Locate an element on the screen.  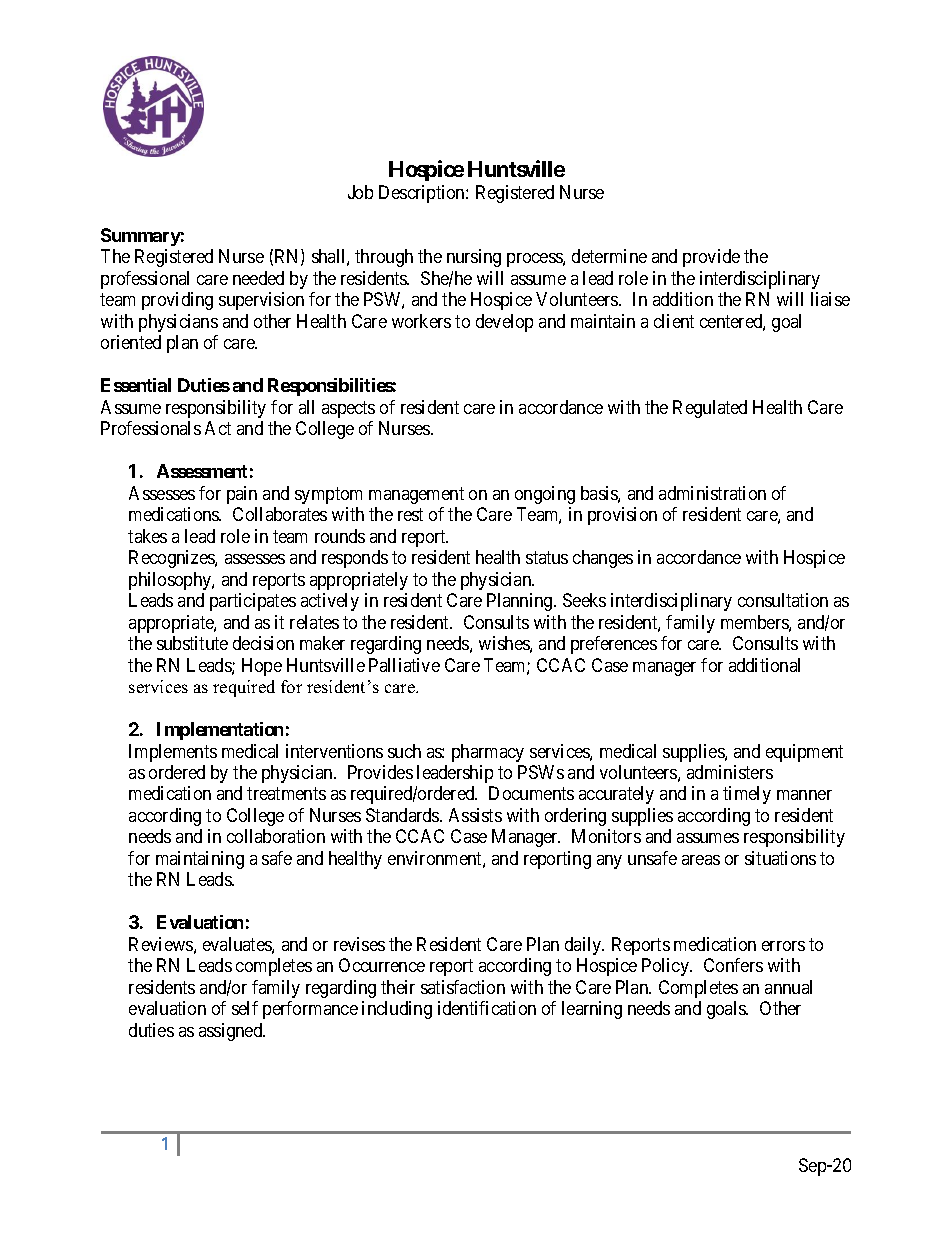
consultation is located at coordinates (783, 600).
